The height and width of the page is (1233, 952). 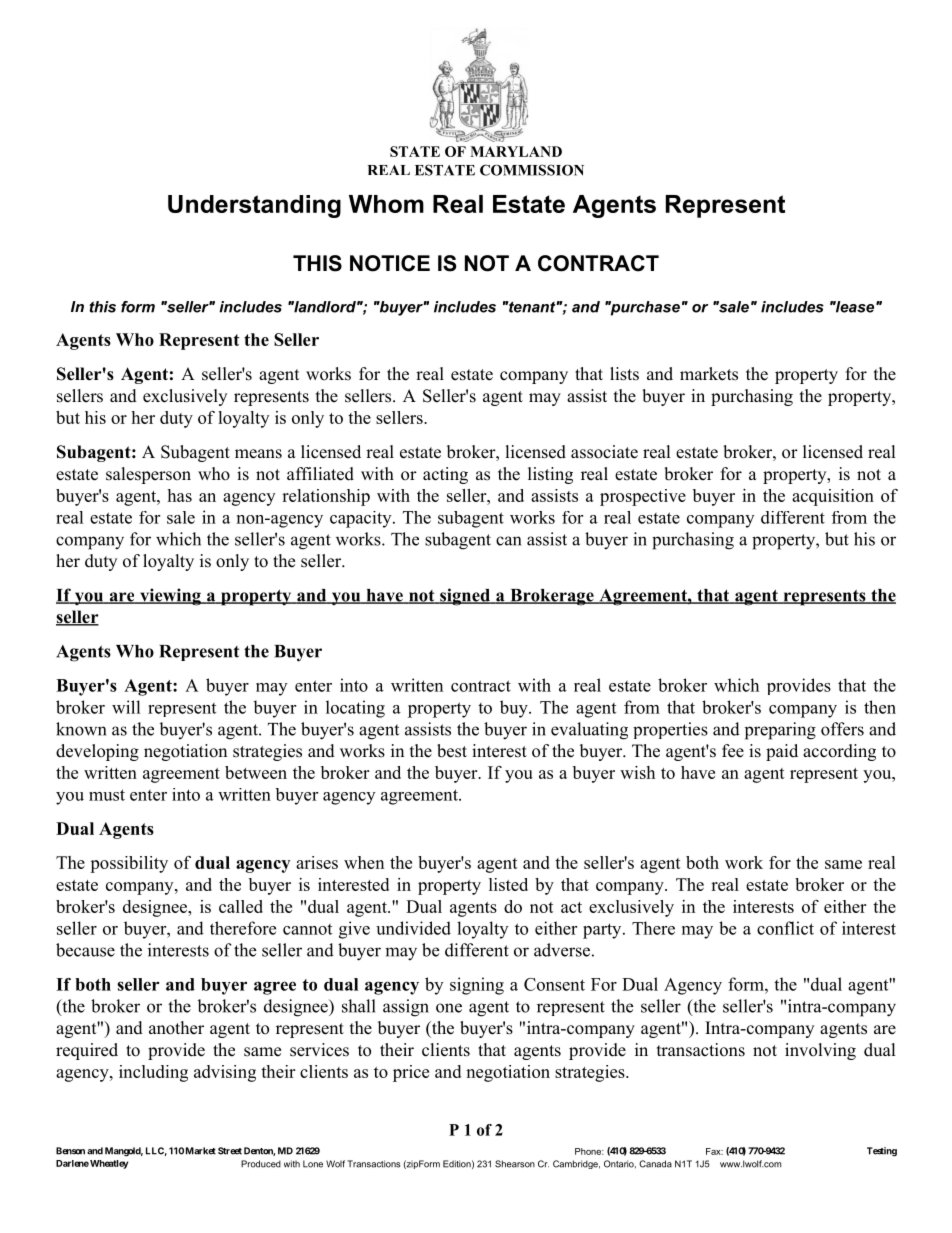 I want to click on lists, so click(x=624, y=374).
